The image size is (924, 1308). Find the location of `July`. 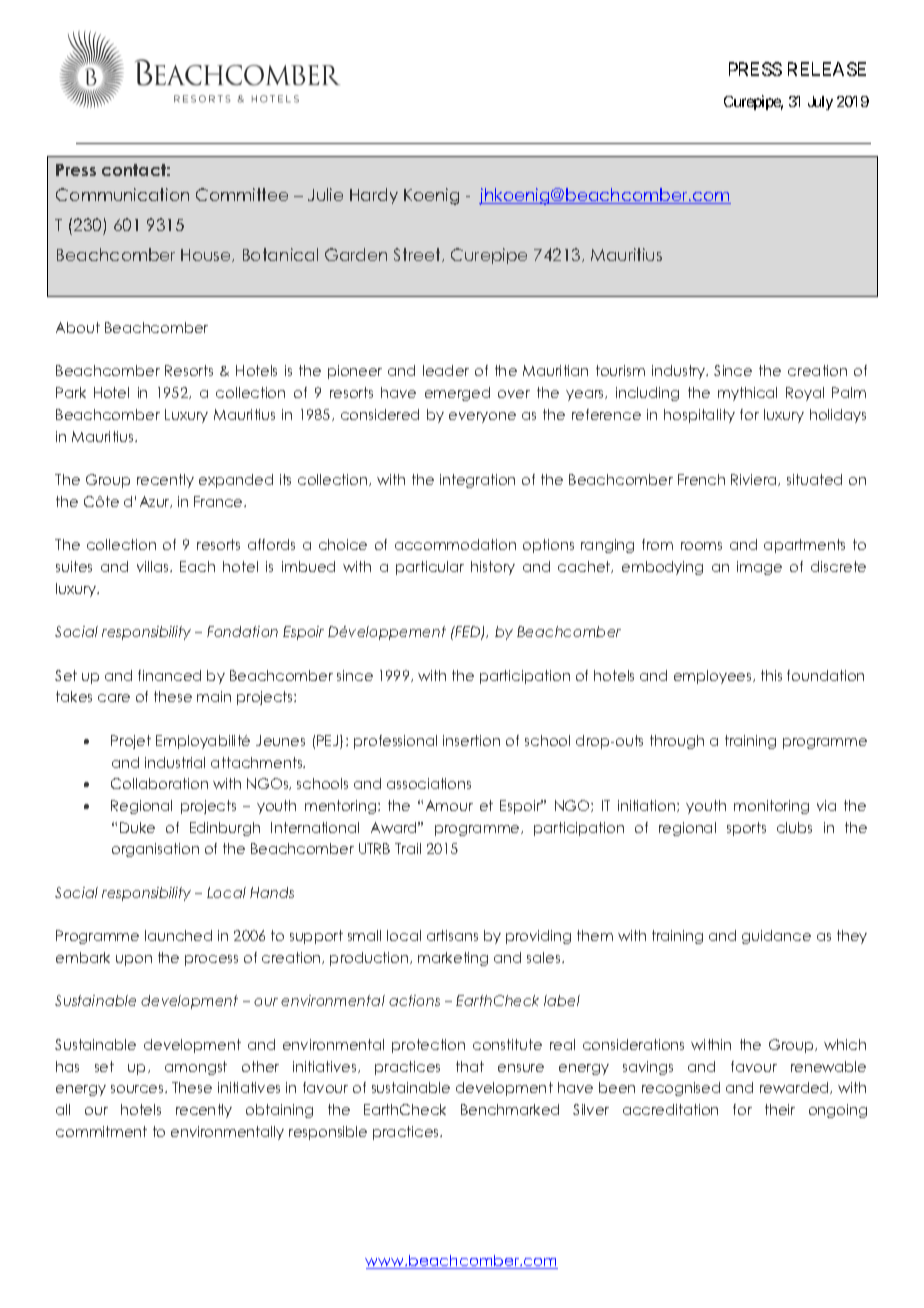

July is located at coordinates (820, 103).
